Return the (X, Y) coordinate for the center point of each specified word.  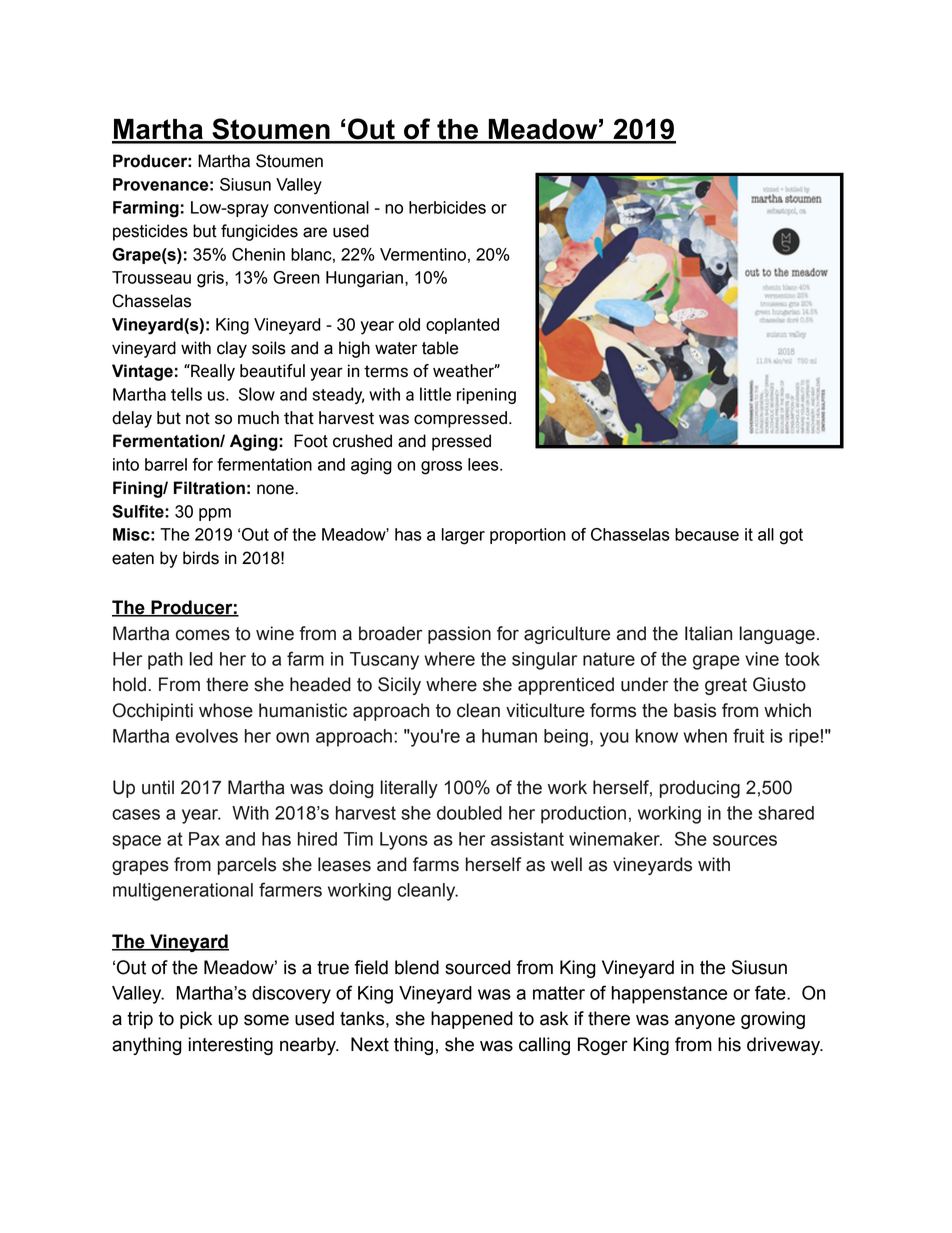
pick (196, 1020)
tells (186, 394)
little (435, 394)
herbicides (447, 207)
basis (695, 710)
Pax (204, 839)
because (707, 534)
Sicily (399, 686)
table (440, 348)
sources (745, 840)
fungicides (259, 232)
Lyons (404, 841)
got (791, 536)
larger (463, 536)
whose (226, 710)
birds (201, 558)
